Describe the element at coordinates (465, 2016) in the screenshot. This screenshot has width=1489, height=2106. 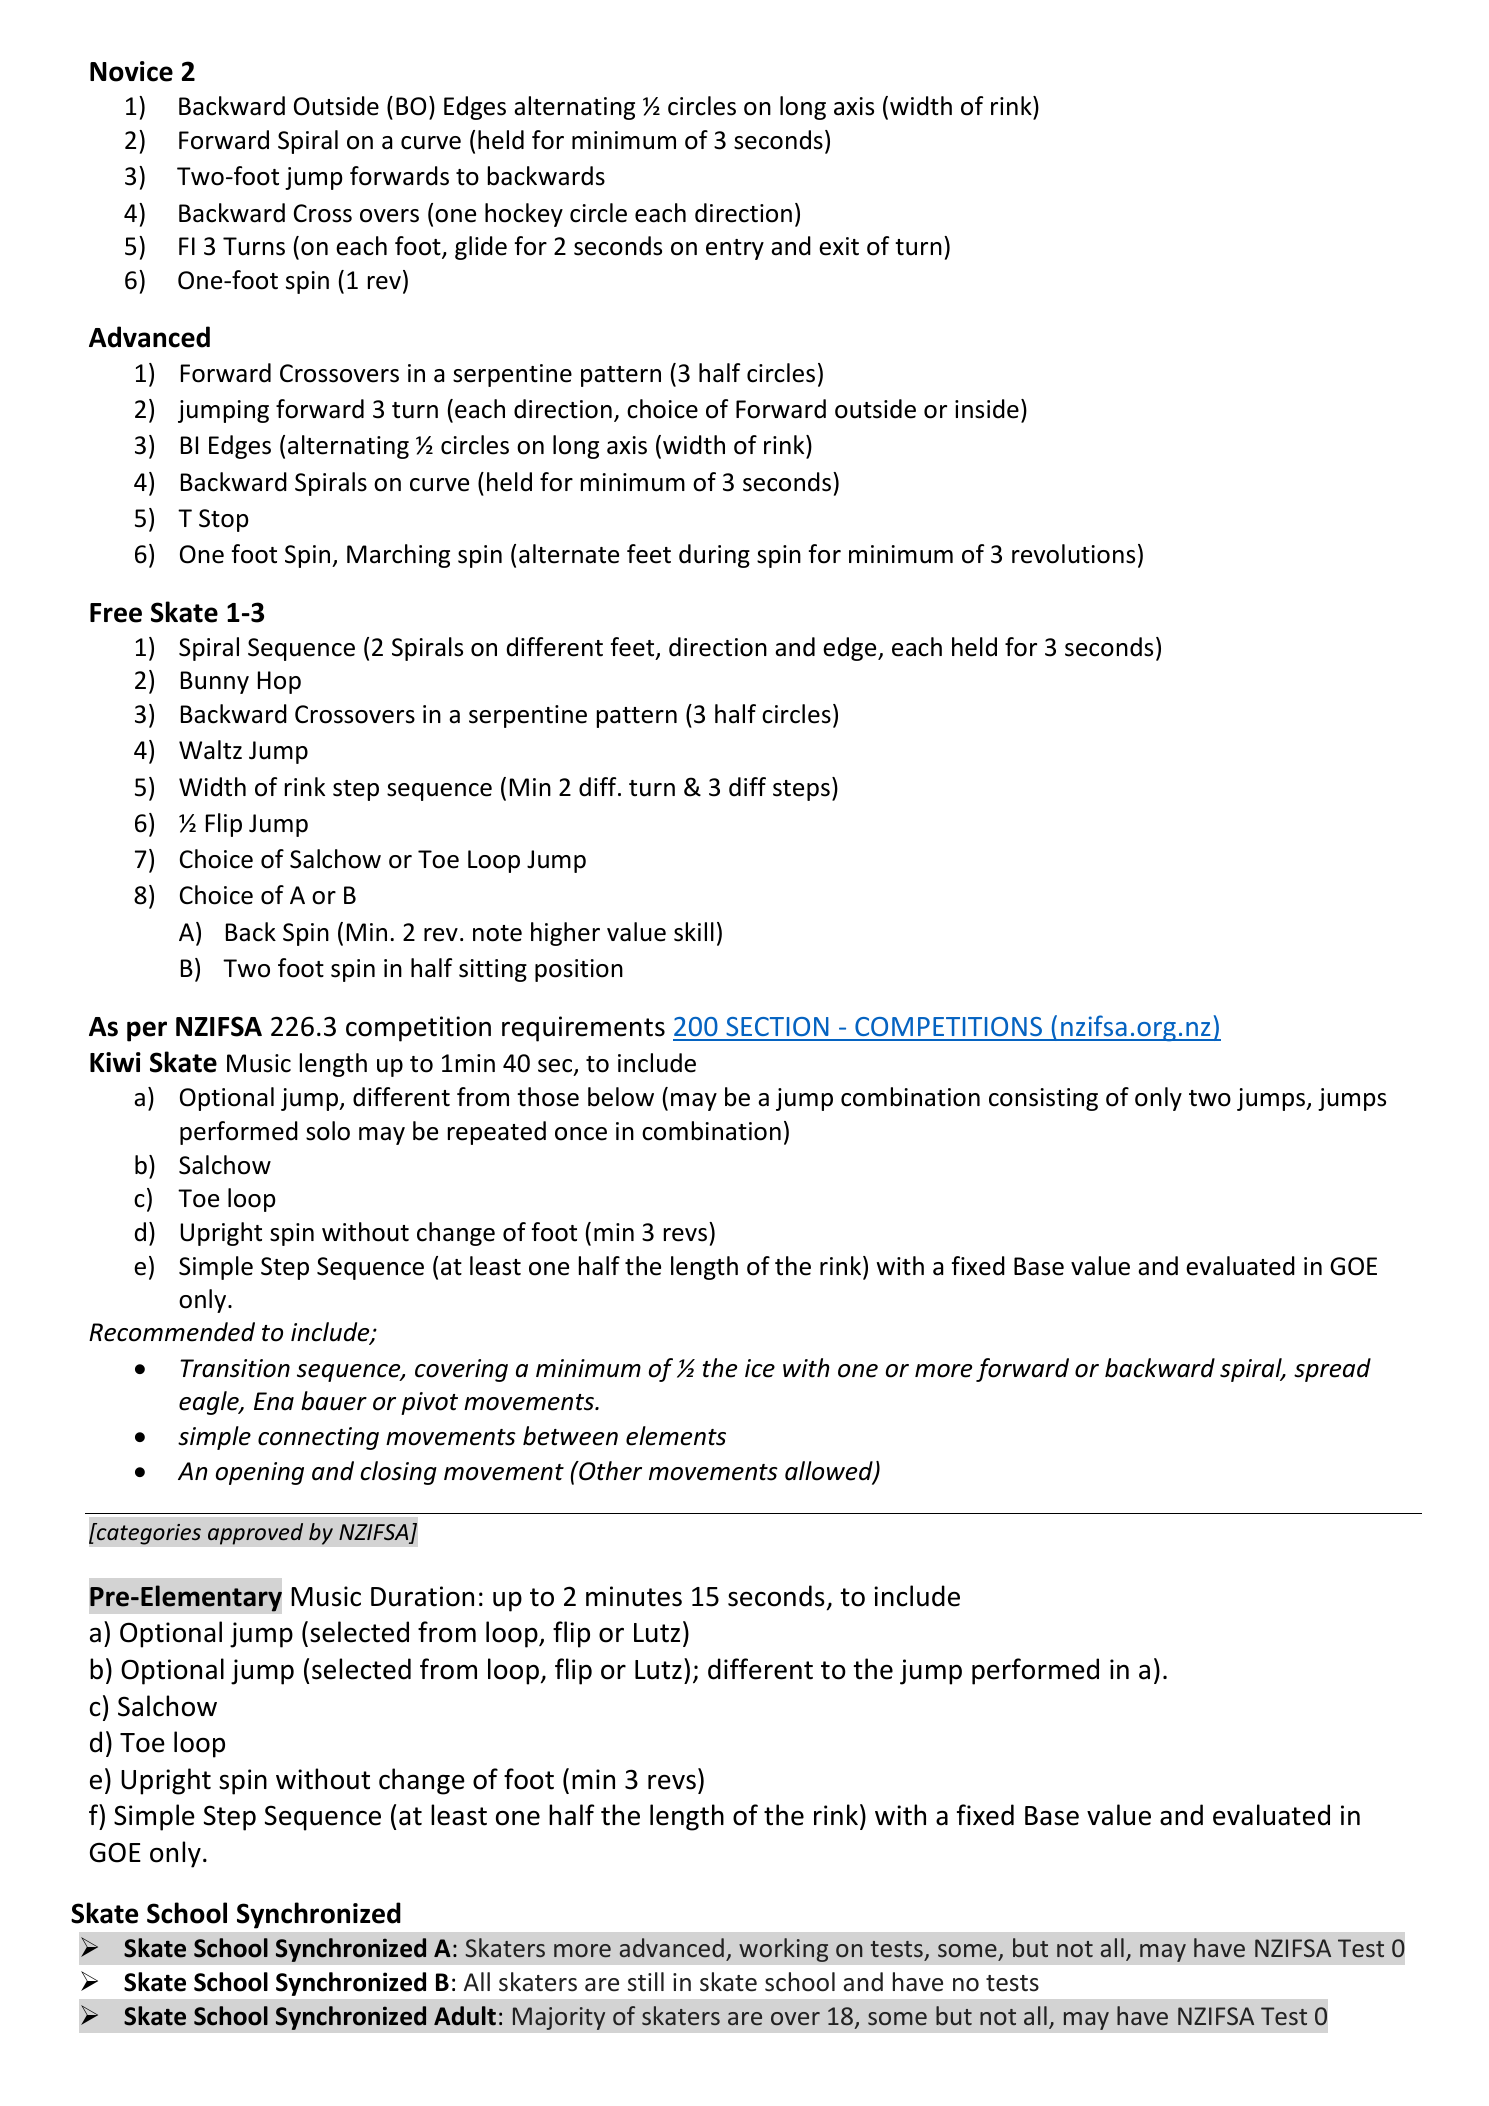
I see `Adult` at that location.
